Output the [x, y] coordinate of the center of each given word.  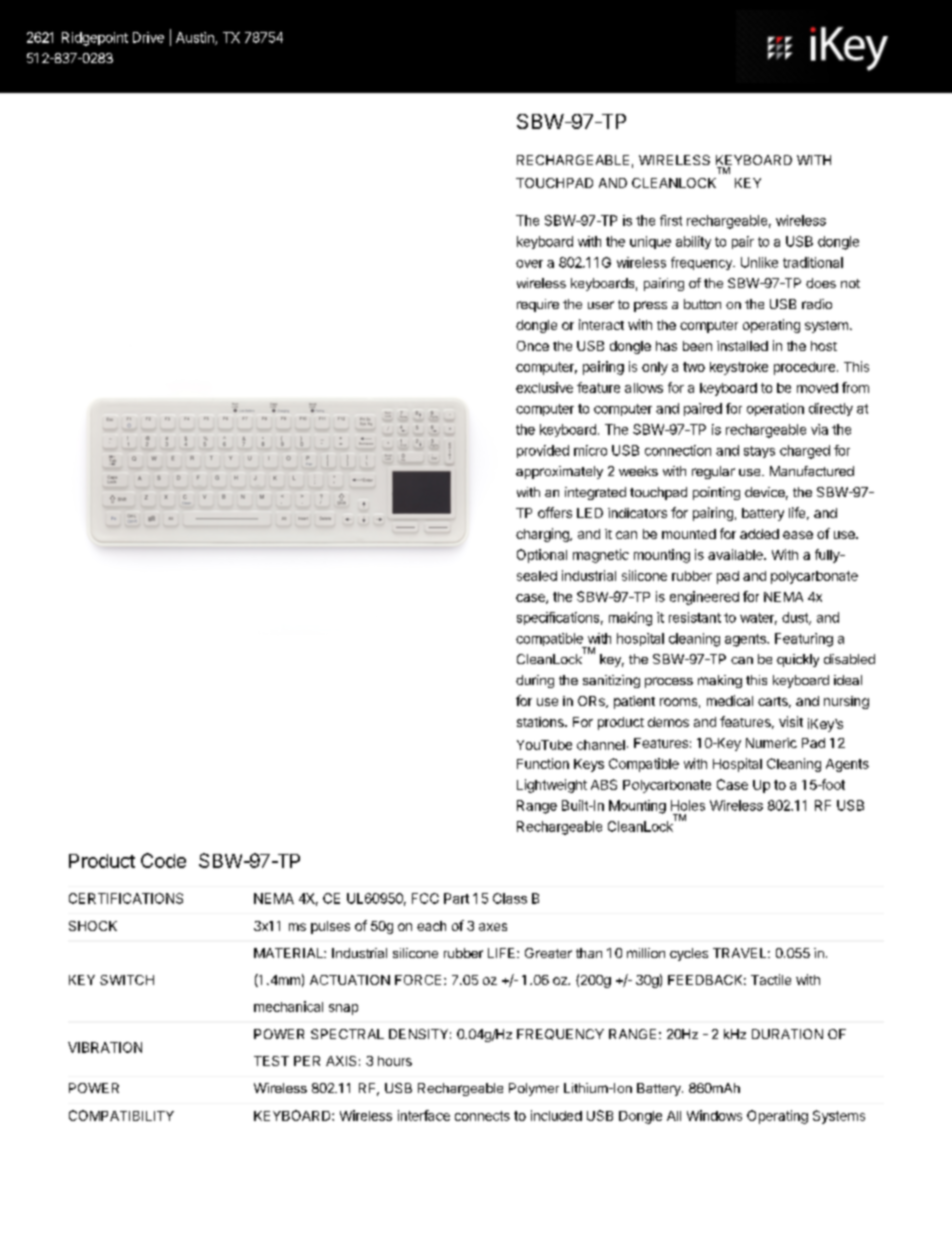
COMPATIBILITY [121, 1115]
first [671, 220]
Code [163, 860]
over [529, 264]
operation [775, 409]
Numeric [771, 743]
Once [533, 346]
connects [482, 1116]
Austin [196, 38]
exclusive [544, 387]
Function [543, 763]
